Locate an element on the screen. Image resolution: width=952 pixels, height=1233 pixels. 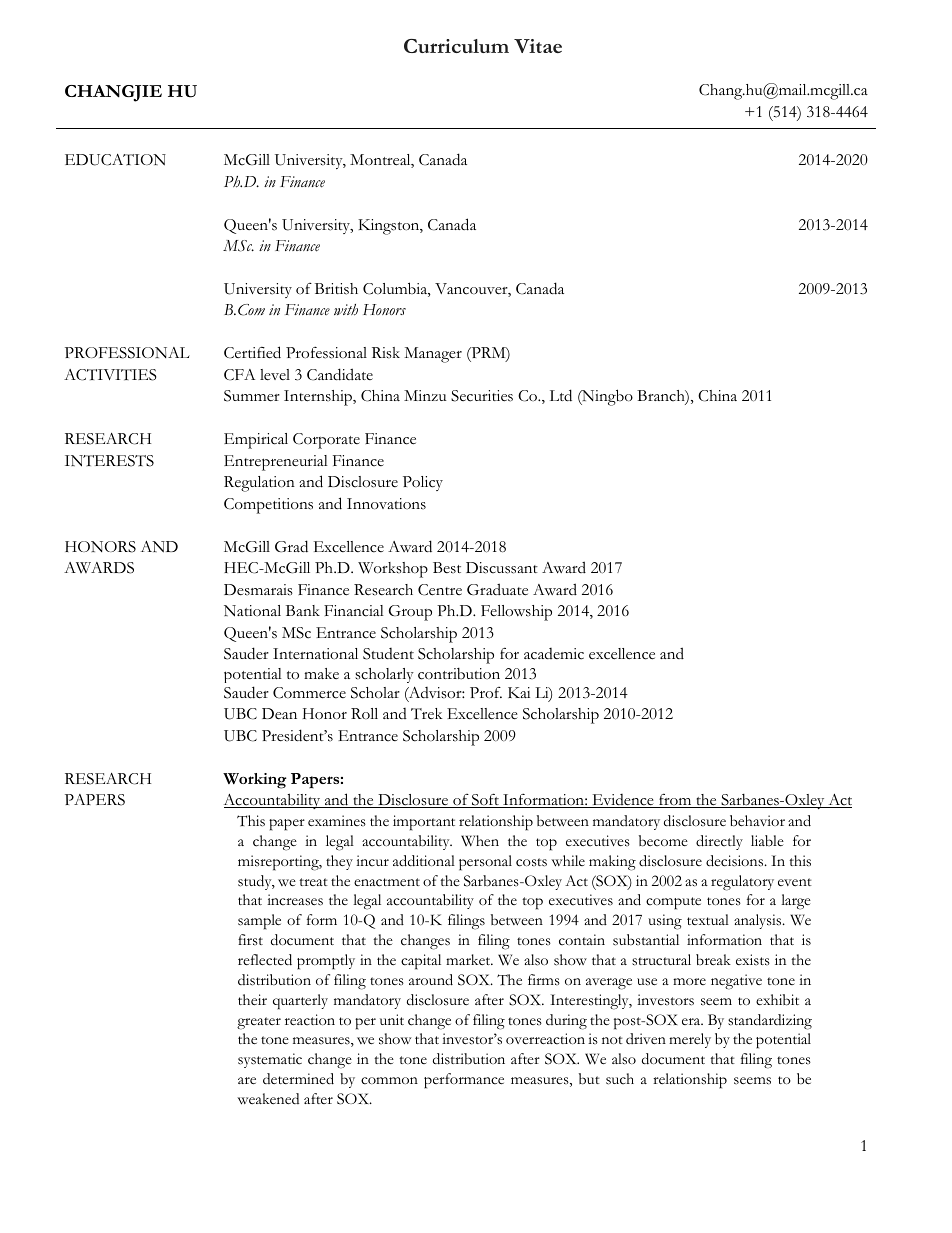
are is located at coordinates (247, 1080).
